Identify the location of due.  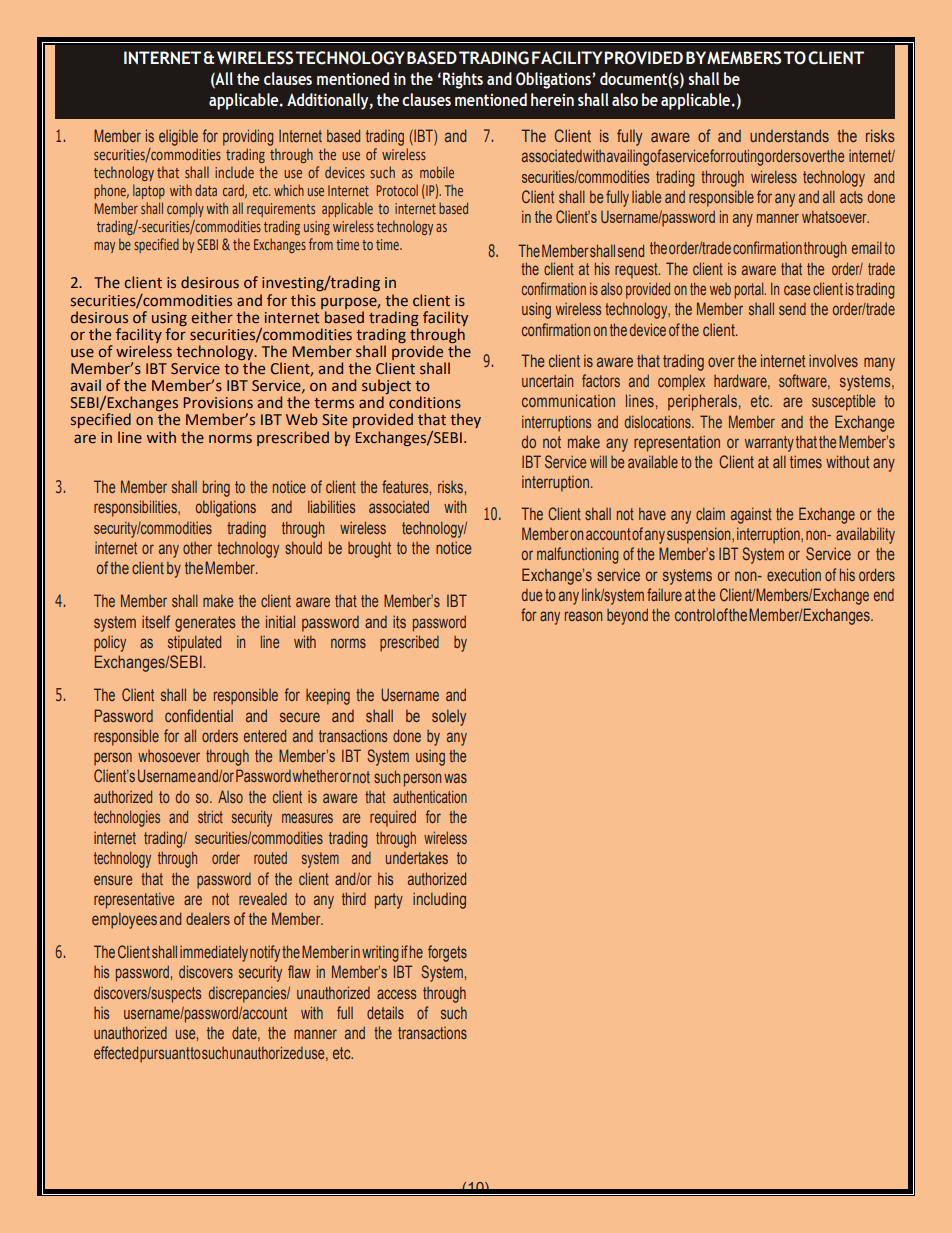
(532, 595).
